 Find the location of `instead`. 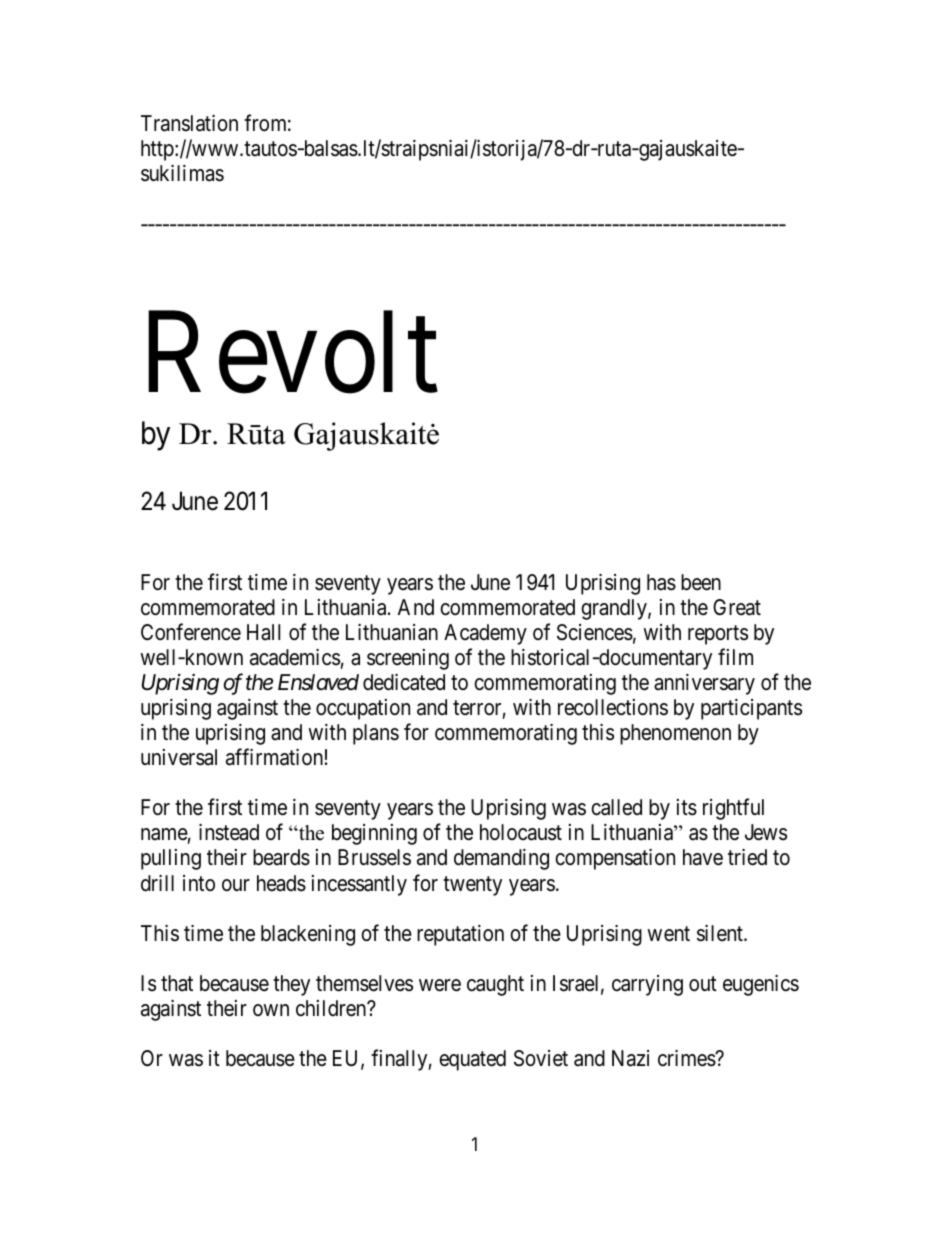

instead is located at coordinates (229, 832).
